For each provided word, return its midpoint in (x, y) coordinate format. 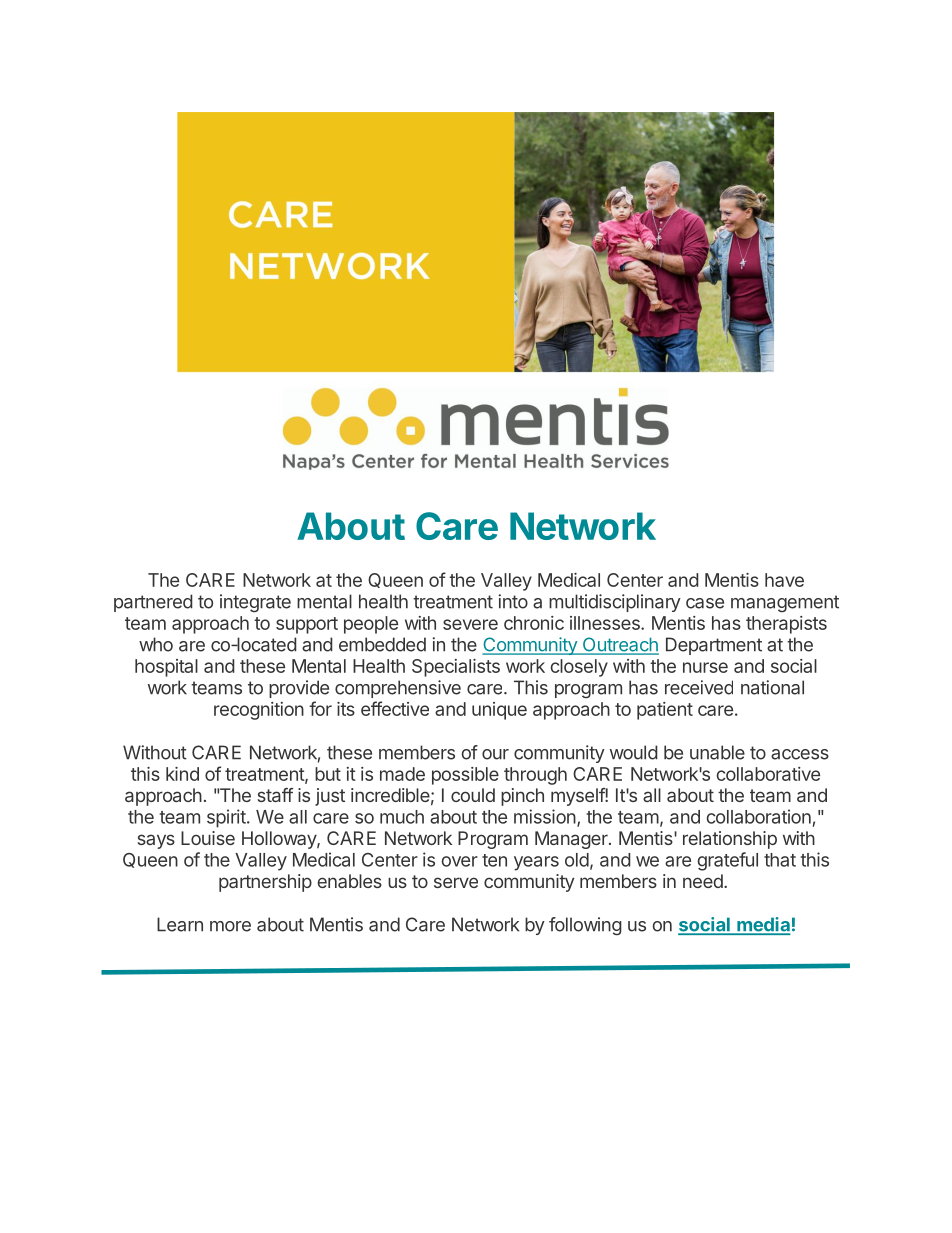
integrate (255, 603)
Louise (208, 838)
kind (182, 774)
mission (545, 816)
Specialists (456, 668)
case (705, 603)
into (513, 601)
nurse (705, 667)
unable (717, 752)
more (230, 926)
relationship (730, 840)
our (495, 754)
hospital (166, 668)
